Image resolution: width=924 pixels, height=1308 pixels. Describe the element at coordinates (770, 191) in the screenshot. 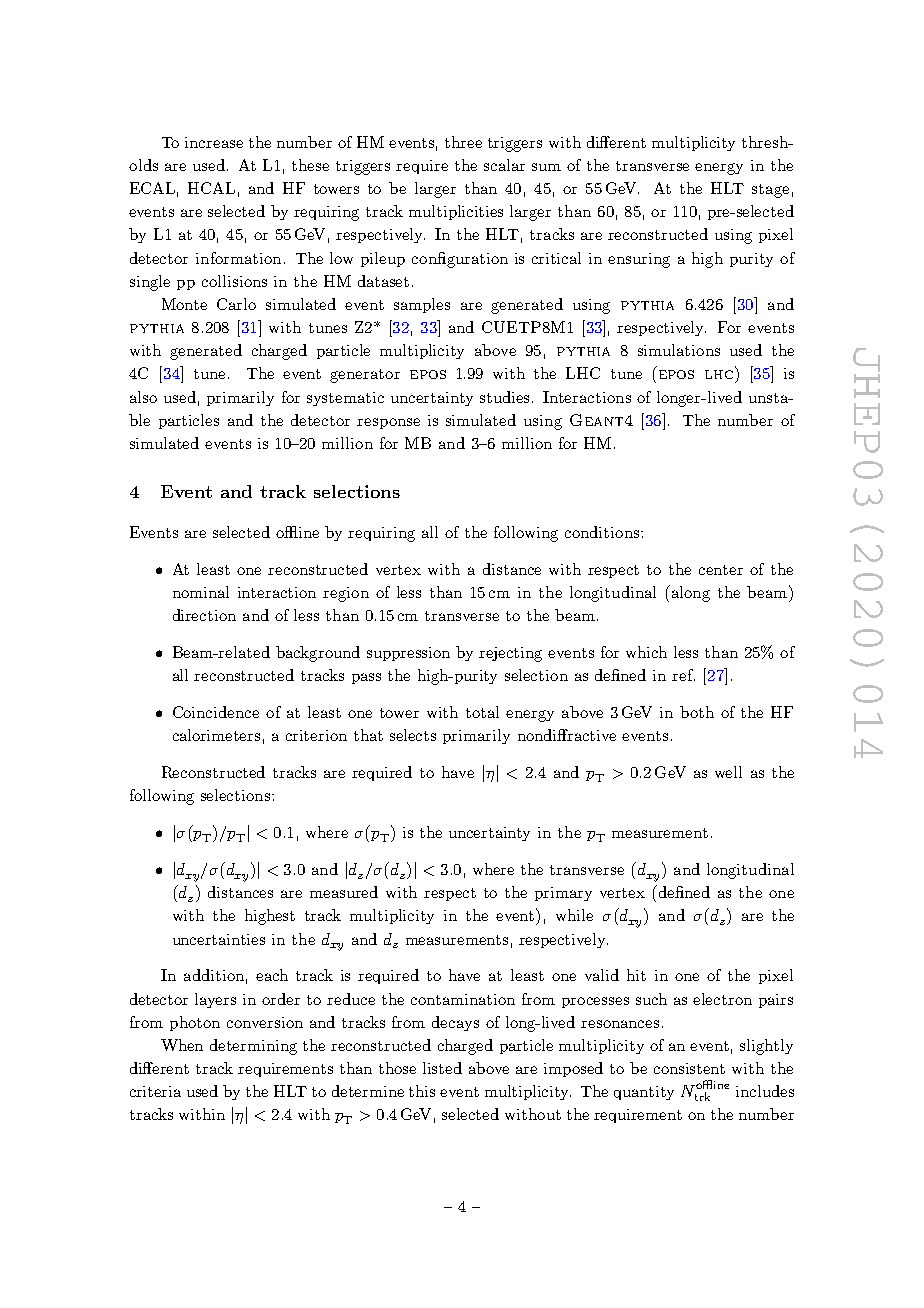

I see `stage` at that location.
